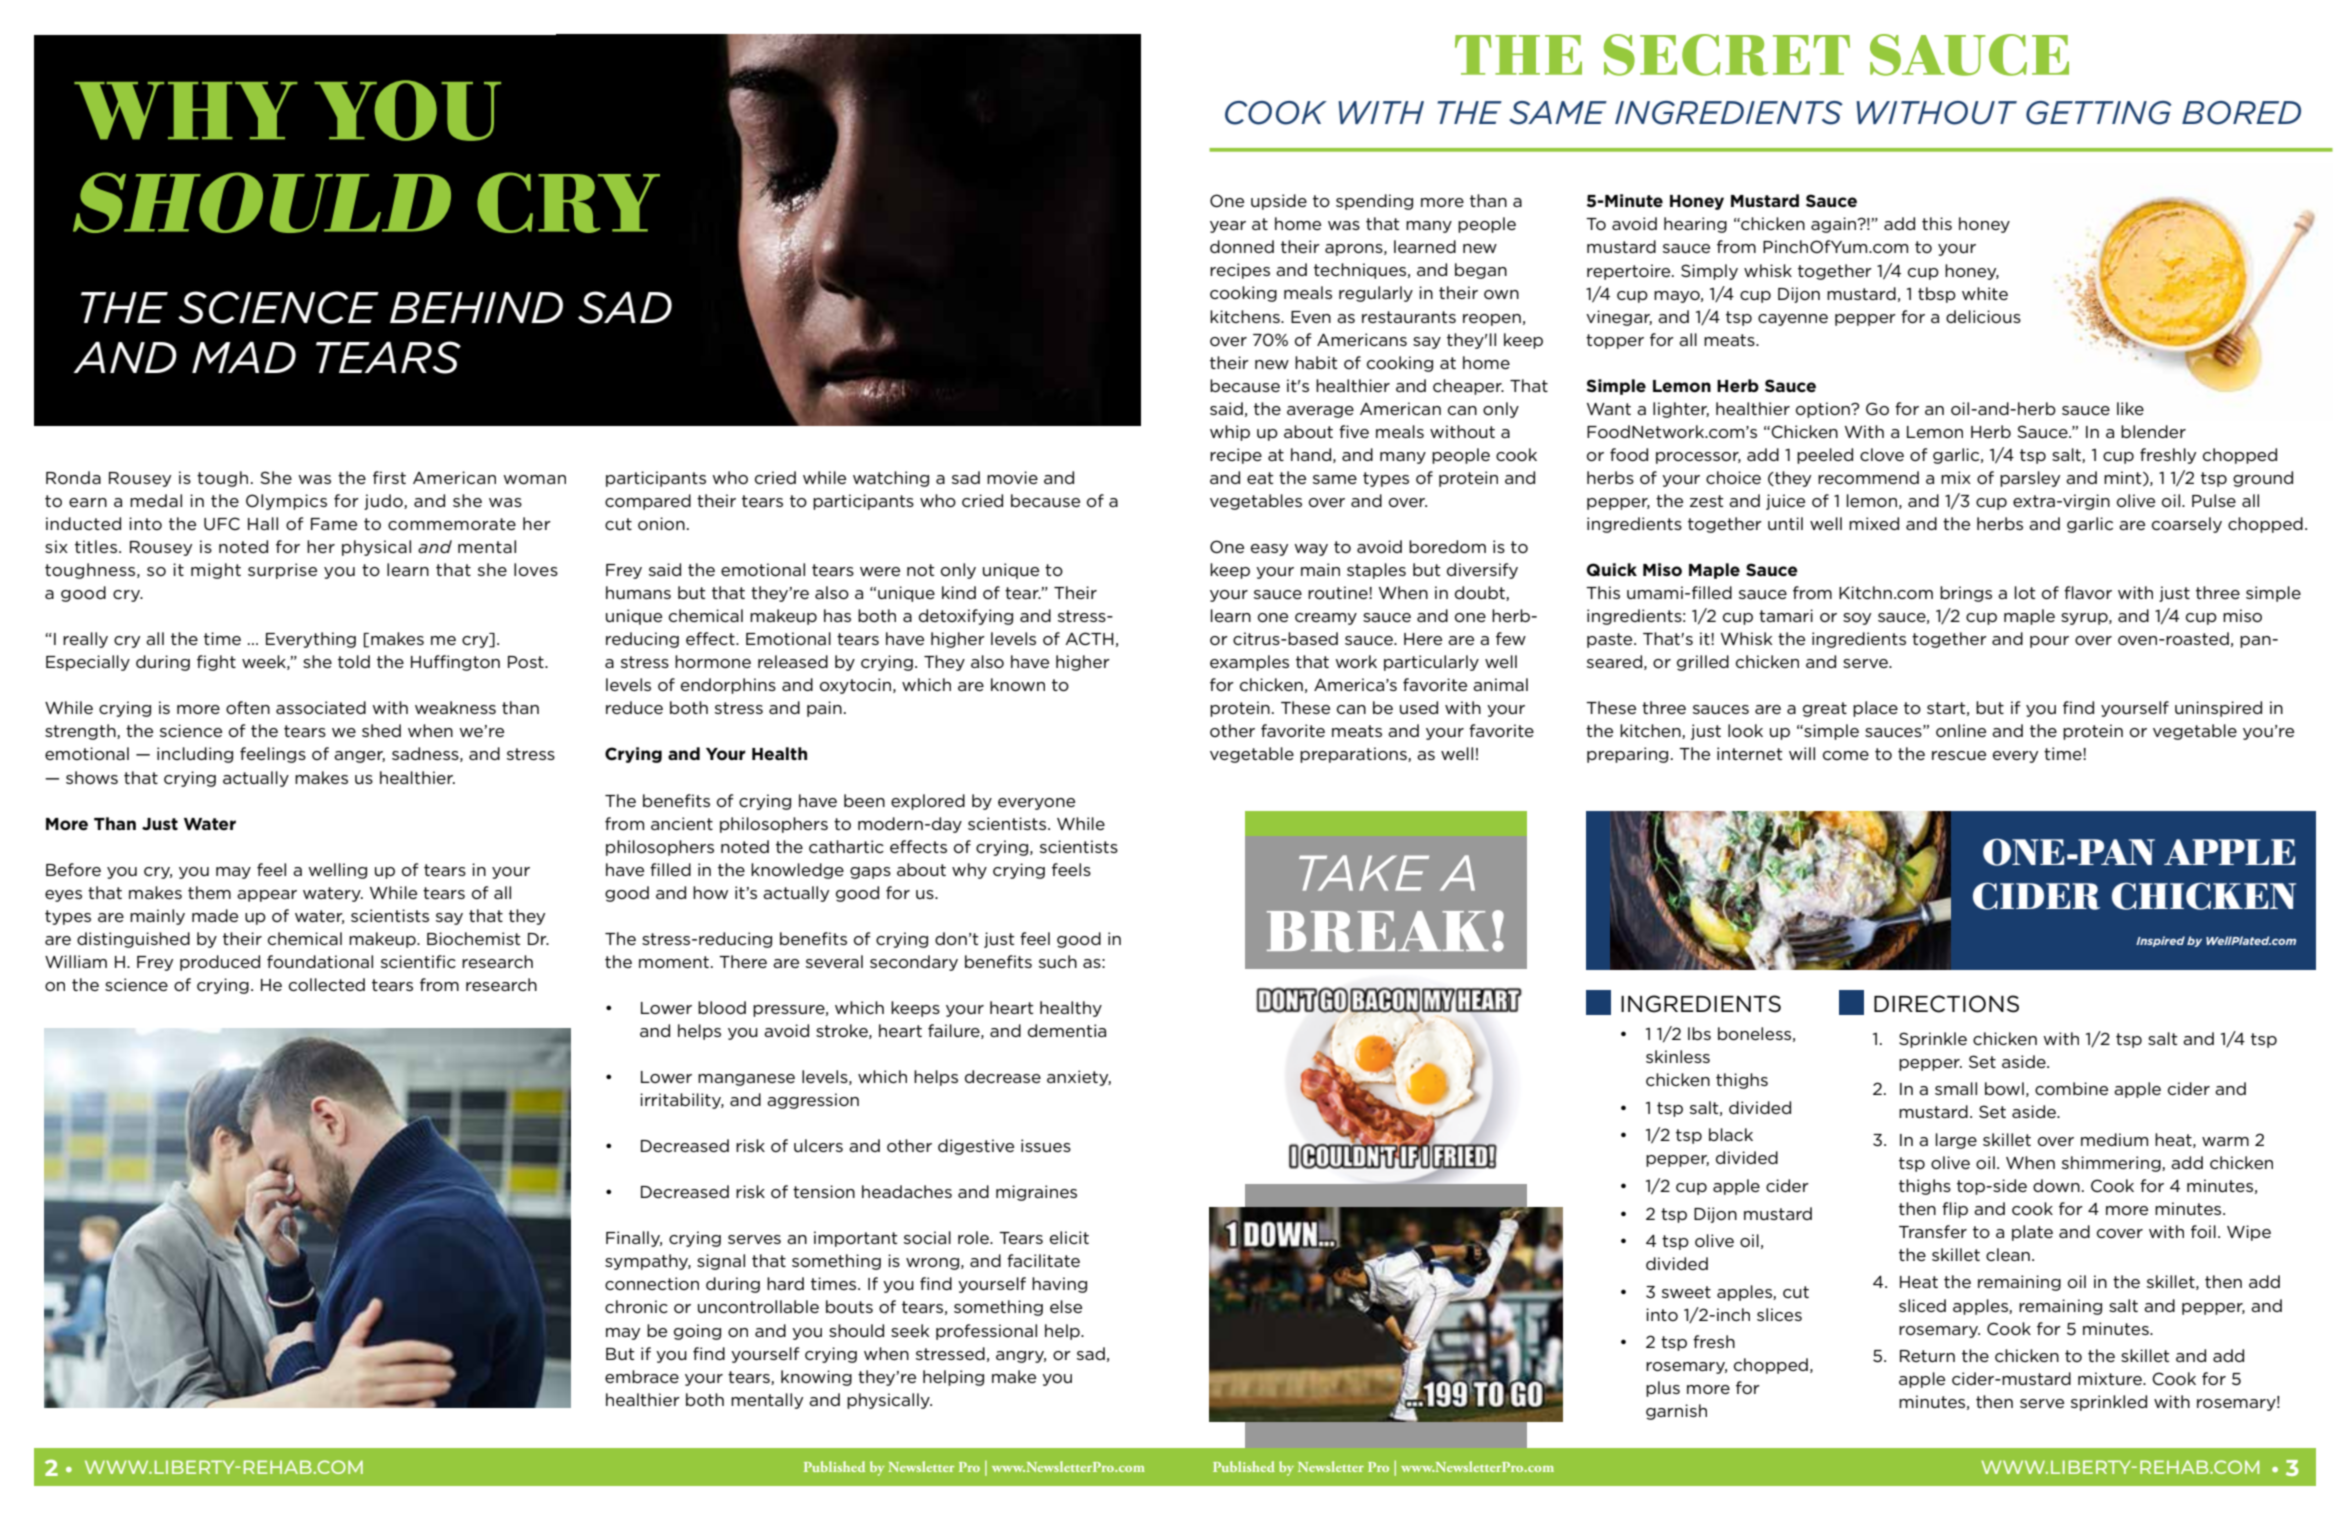 The image size is (2350, 1521). What do you see at coordinates (642, 1376) in the screenshot?
I see `embrace` at bounding box center [642, 1376].
